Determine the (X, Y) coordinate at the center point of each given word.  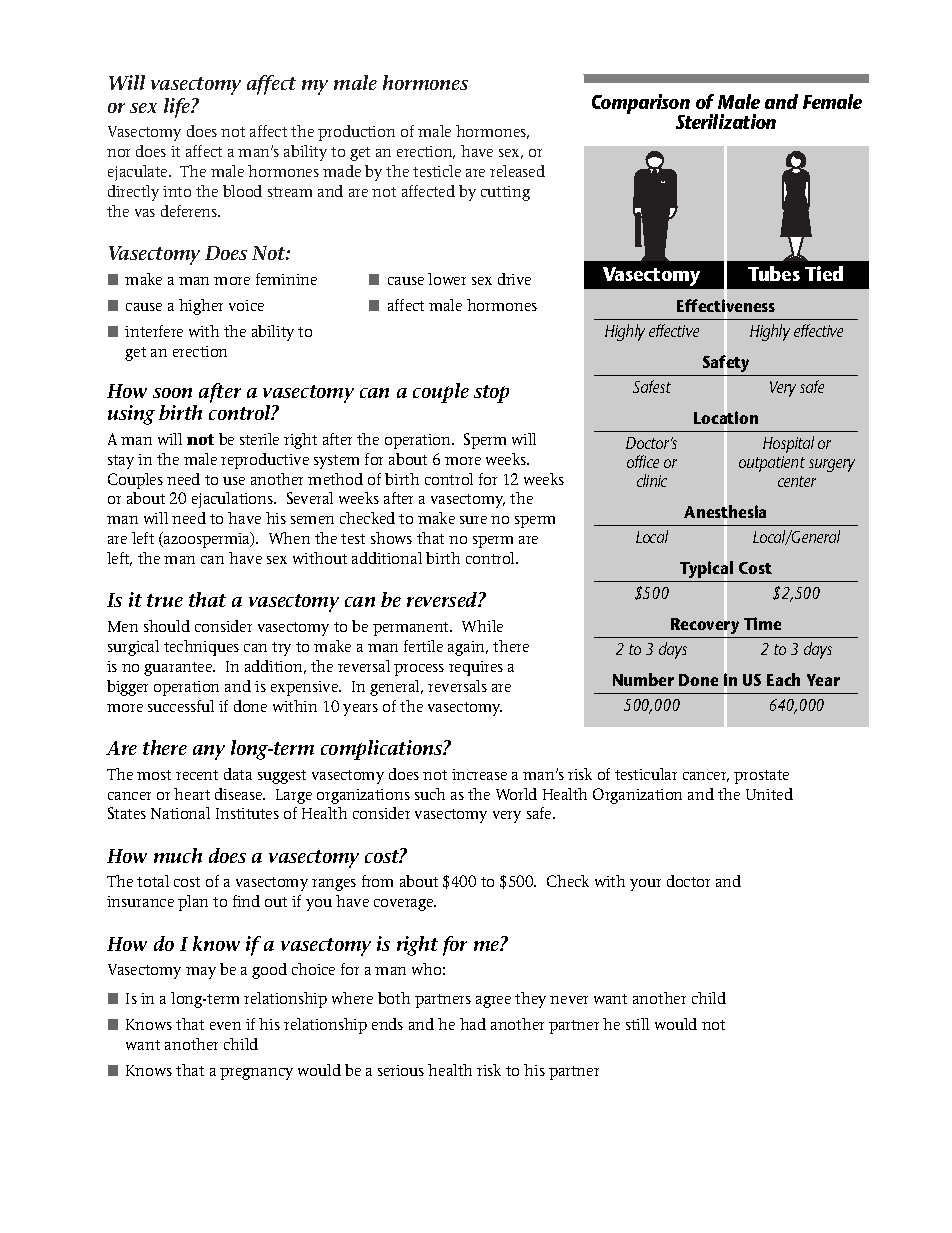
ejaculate (139, 173)
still (637, 1024)
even (225, 1026)
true (165, 600)
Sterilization (726, 121)
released (517, 171)
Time (762, 623)
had (473, 1024)
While (482, 626)
